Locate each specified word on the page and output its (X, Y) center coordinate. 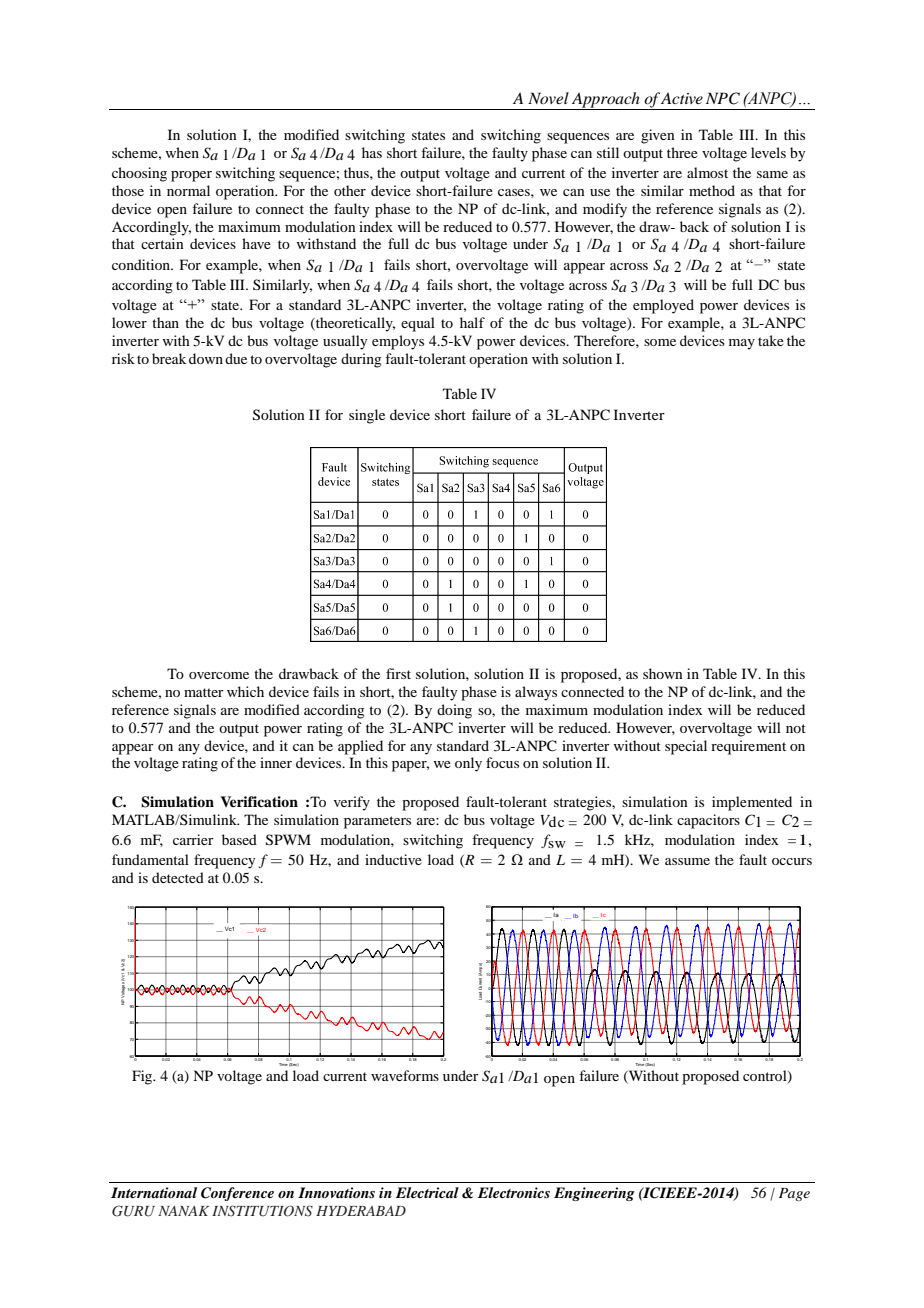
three (682, 152)
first (398, 673)
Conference (237, 1194)
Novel (548, 98)
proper (191, 176)
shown (663, 673)
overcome (219, 675)
